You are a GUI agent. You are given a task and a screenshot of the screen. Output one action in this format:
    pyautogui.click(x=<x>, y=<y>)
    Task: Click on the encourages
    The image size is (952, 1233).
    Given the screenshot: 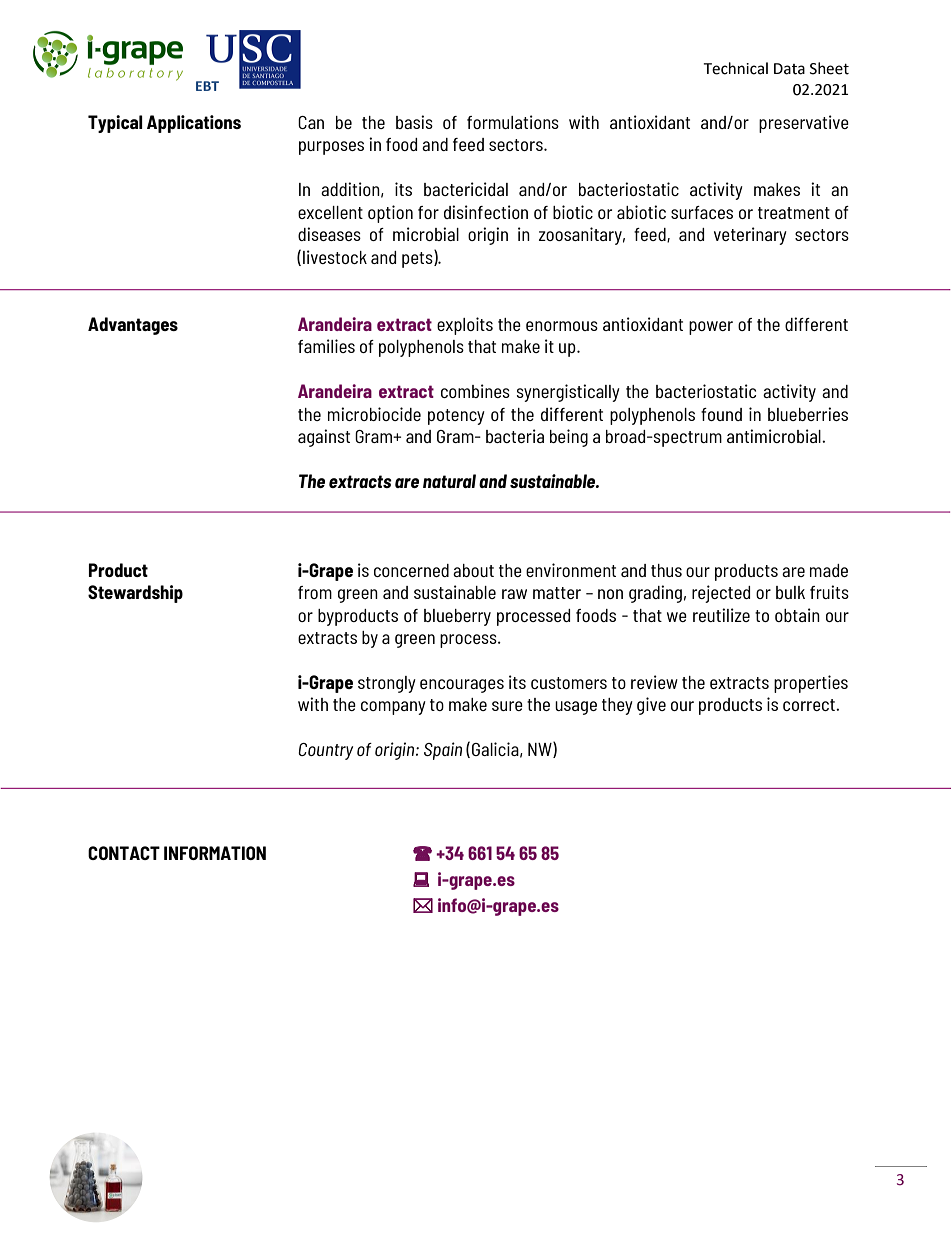 What is the action you would take?
    pyautogui.click(x=462, y=686)
